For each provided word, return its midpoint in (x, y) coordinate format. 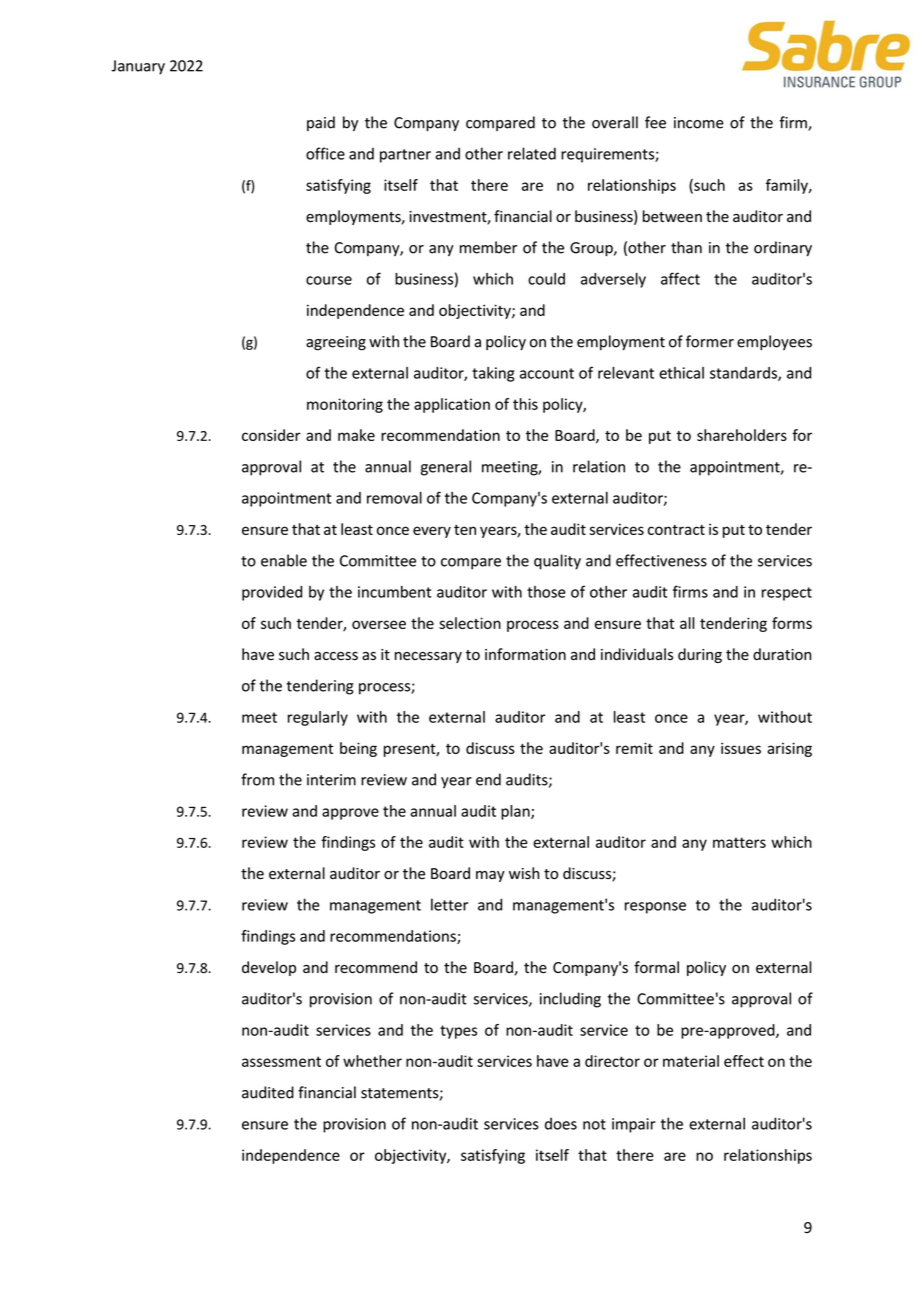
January (138, 67)
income (699, 123)
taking (493, 374)
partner (405, 156)
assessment (281, 1061)
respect (787, 594)
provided (272, 593)
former (710, 341)
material (691, 1061)
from (257, 779)
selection (470, 623)
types (458, 1032)
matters (739, 842)
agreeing (336, 343)
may (490, 876)
